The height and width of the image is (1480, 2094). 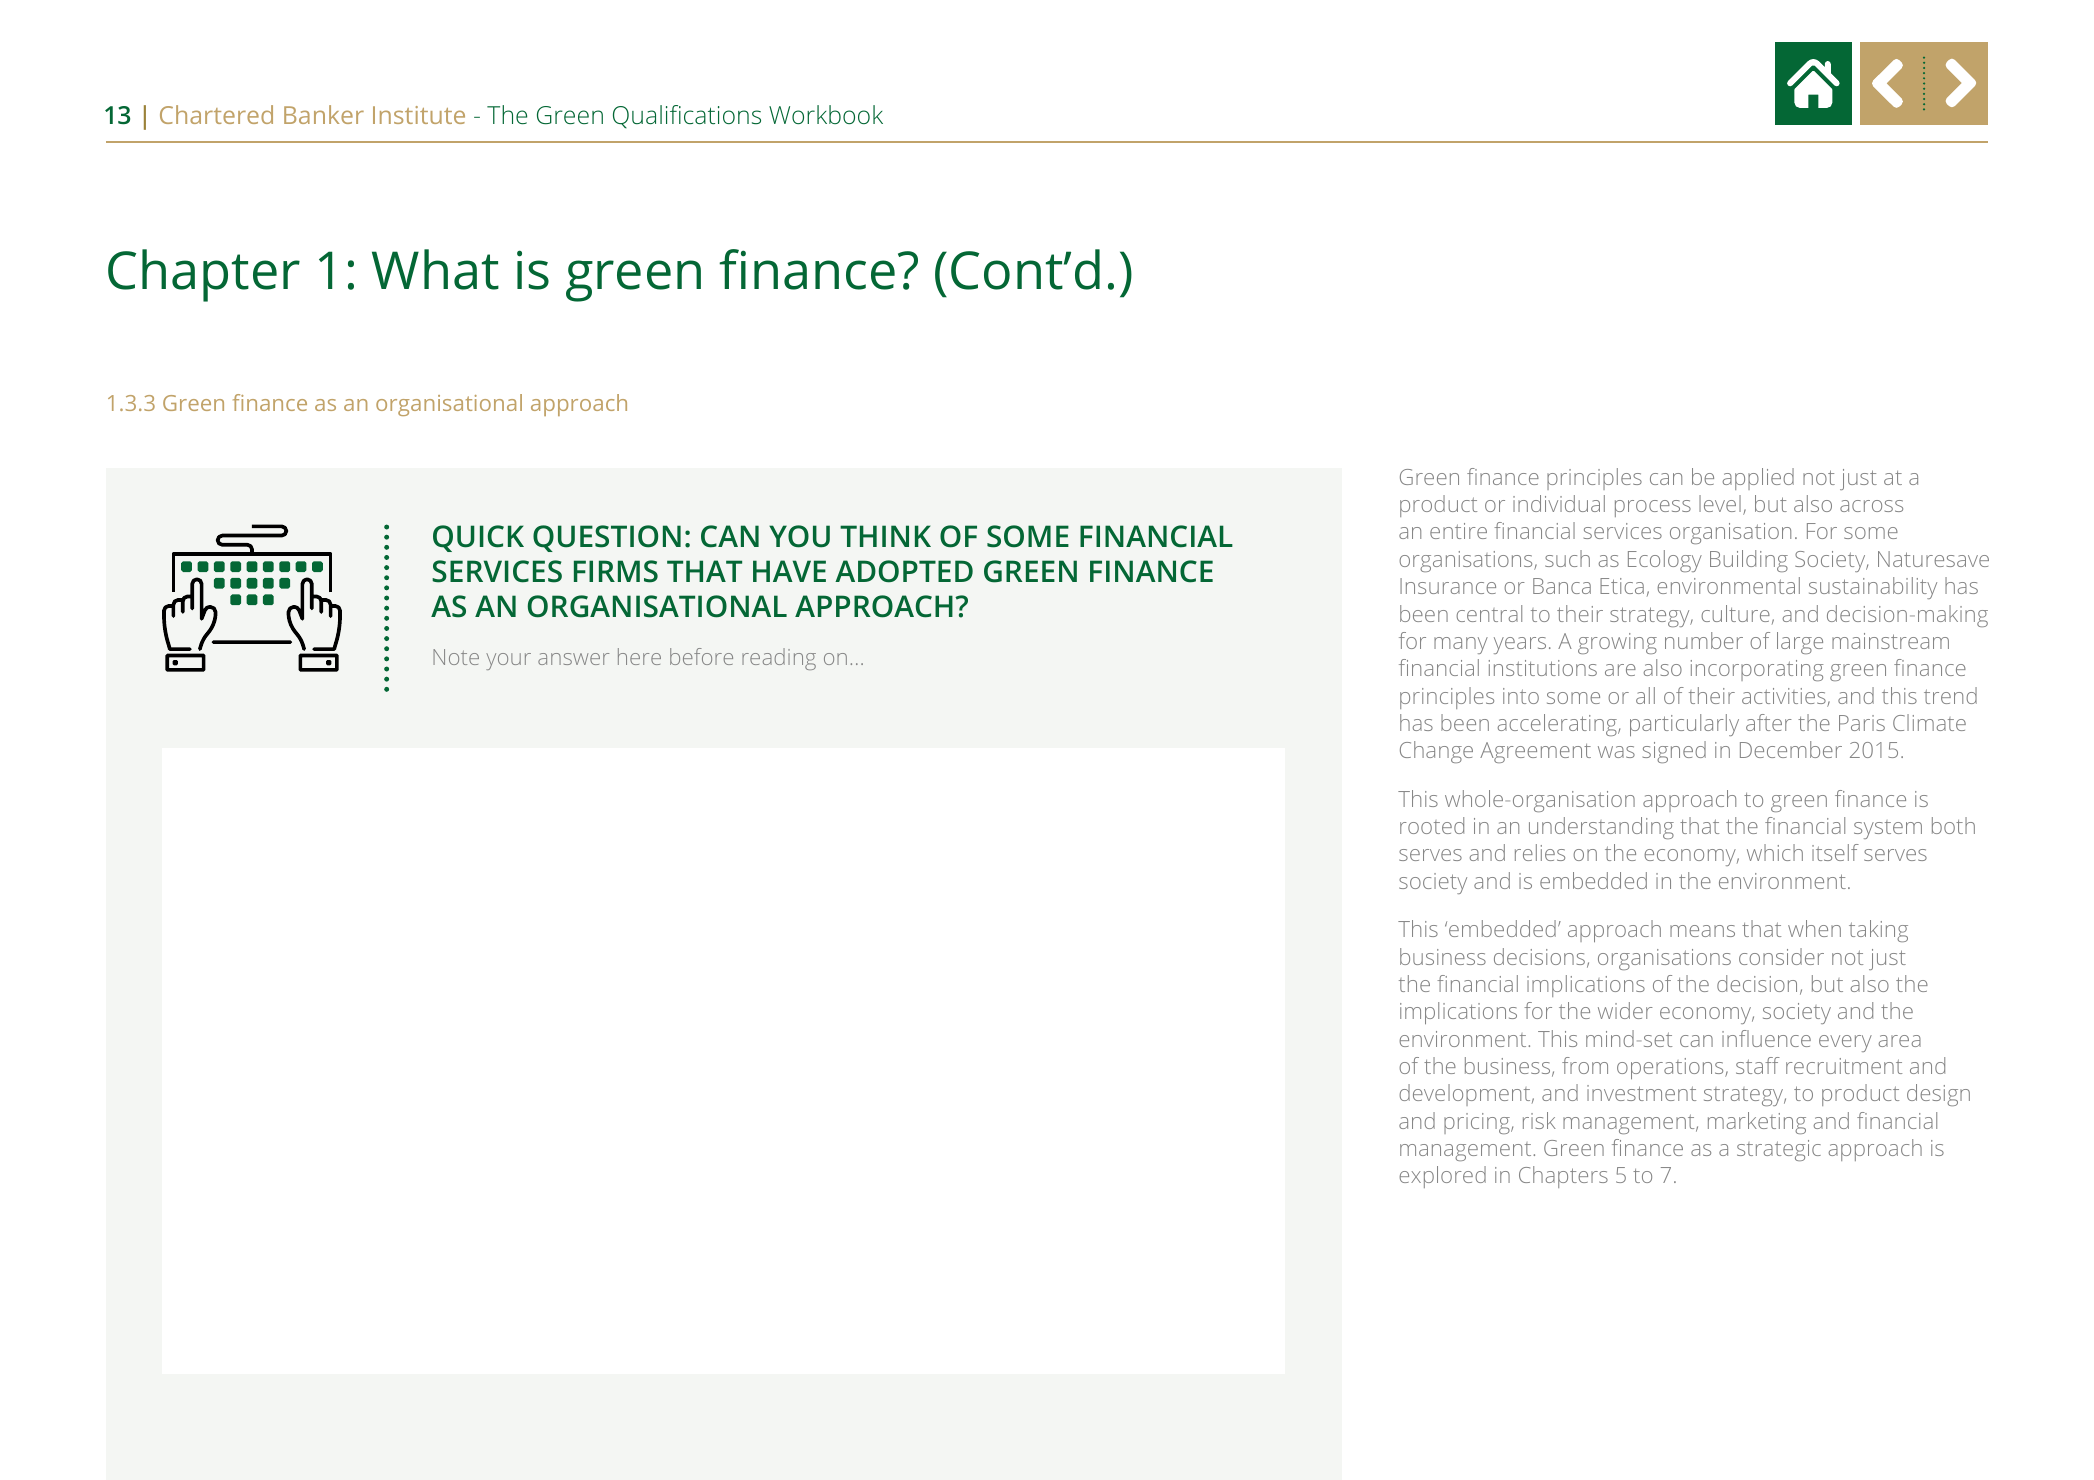 I want to click on explored, so click(x=1442, y=1177).
